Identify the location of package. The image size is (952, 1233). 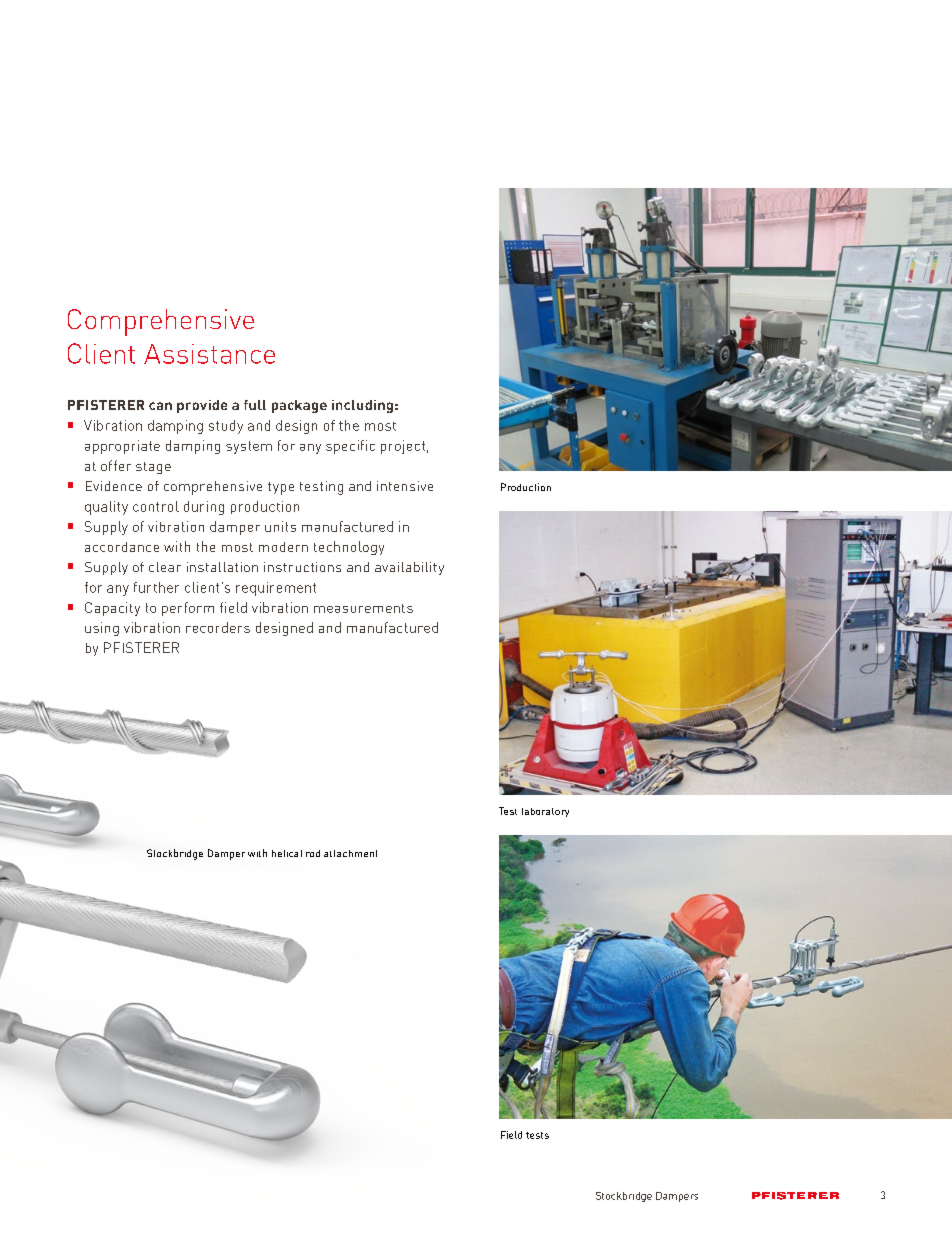
(299, 406).
